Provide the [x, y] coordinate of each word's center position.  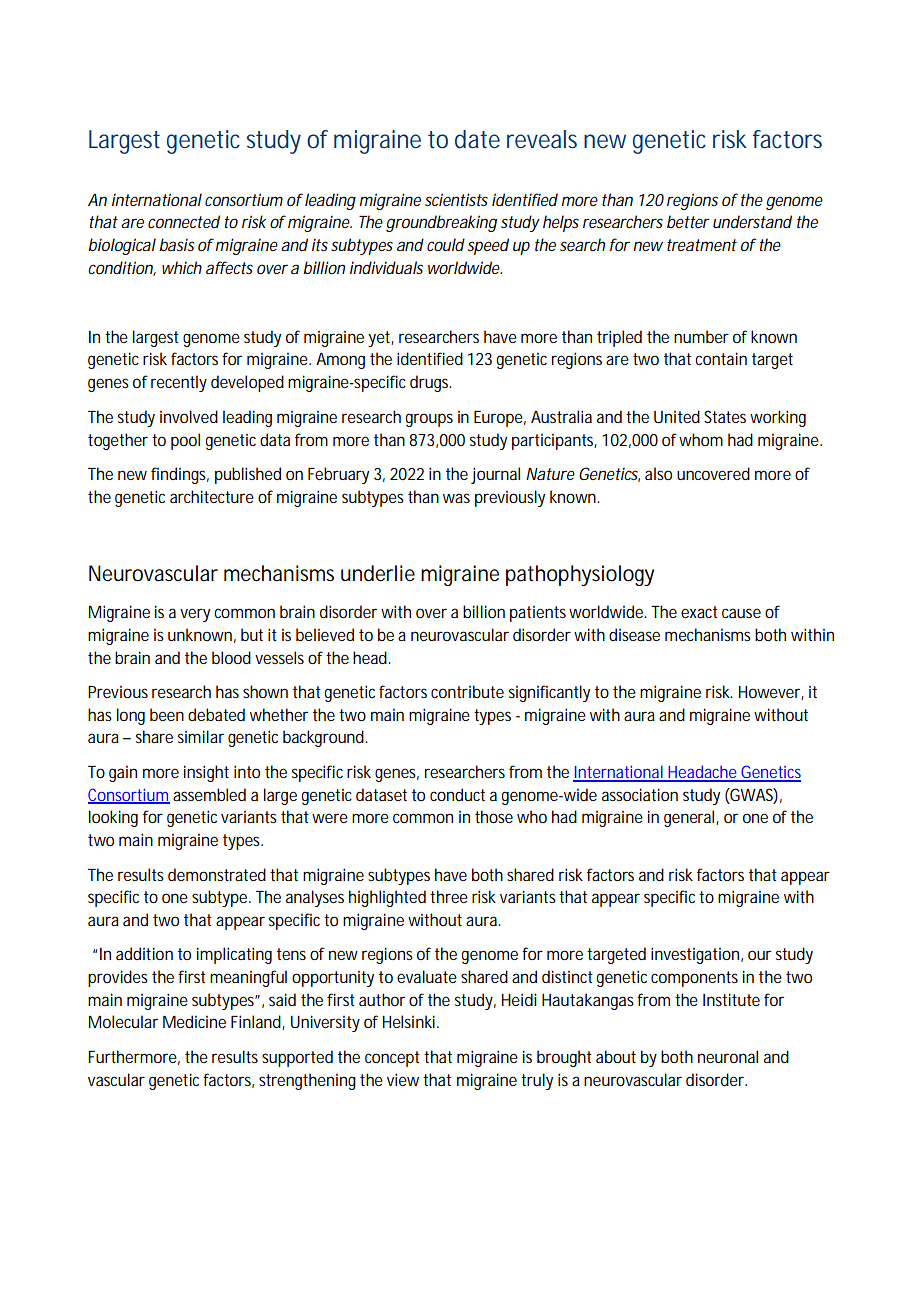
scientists [456, 199]
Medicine [194, 1021]
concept [392, 1059]
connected [184, 221]
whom [701, 439]
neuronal [728, 1056]
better [688, 221]
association [640, 794]
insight [206, 773]
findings [180, 475]
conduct [457, 794]
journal [495, 475]
